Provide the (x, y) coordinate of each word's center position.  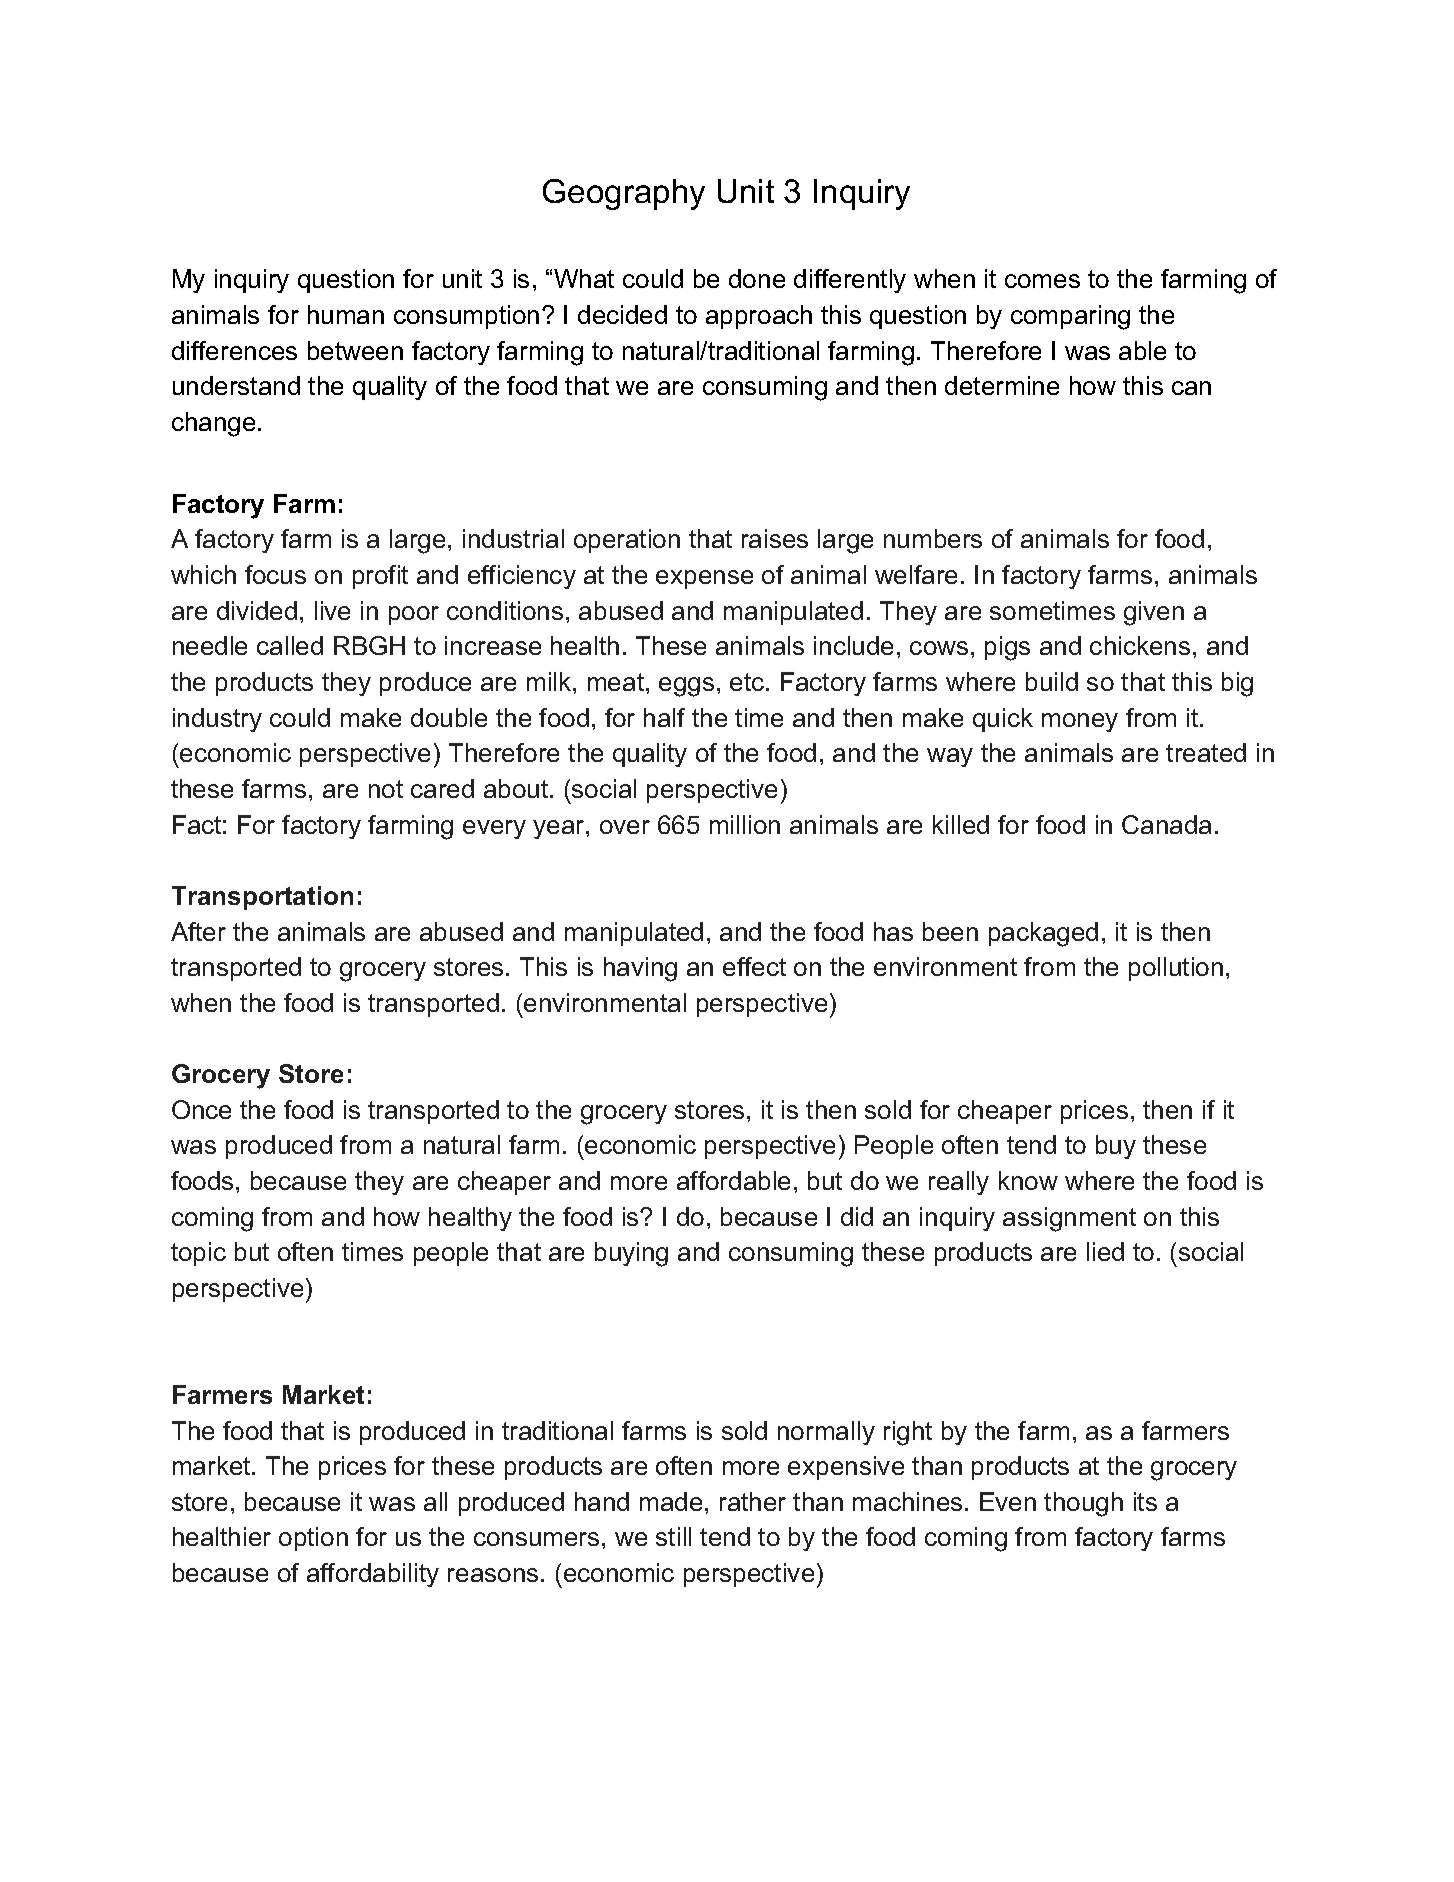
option (313, 1539)
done (757, 278)
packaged (1043, 934)
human (346, 314)
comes (1042, 281)
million (745, 824)
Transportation (262, 898)
